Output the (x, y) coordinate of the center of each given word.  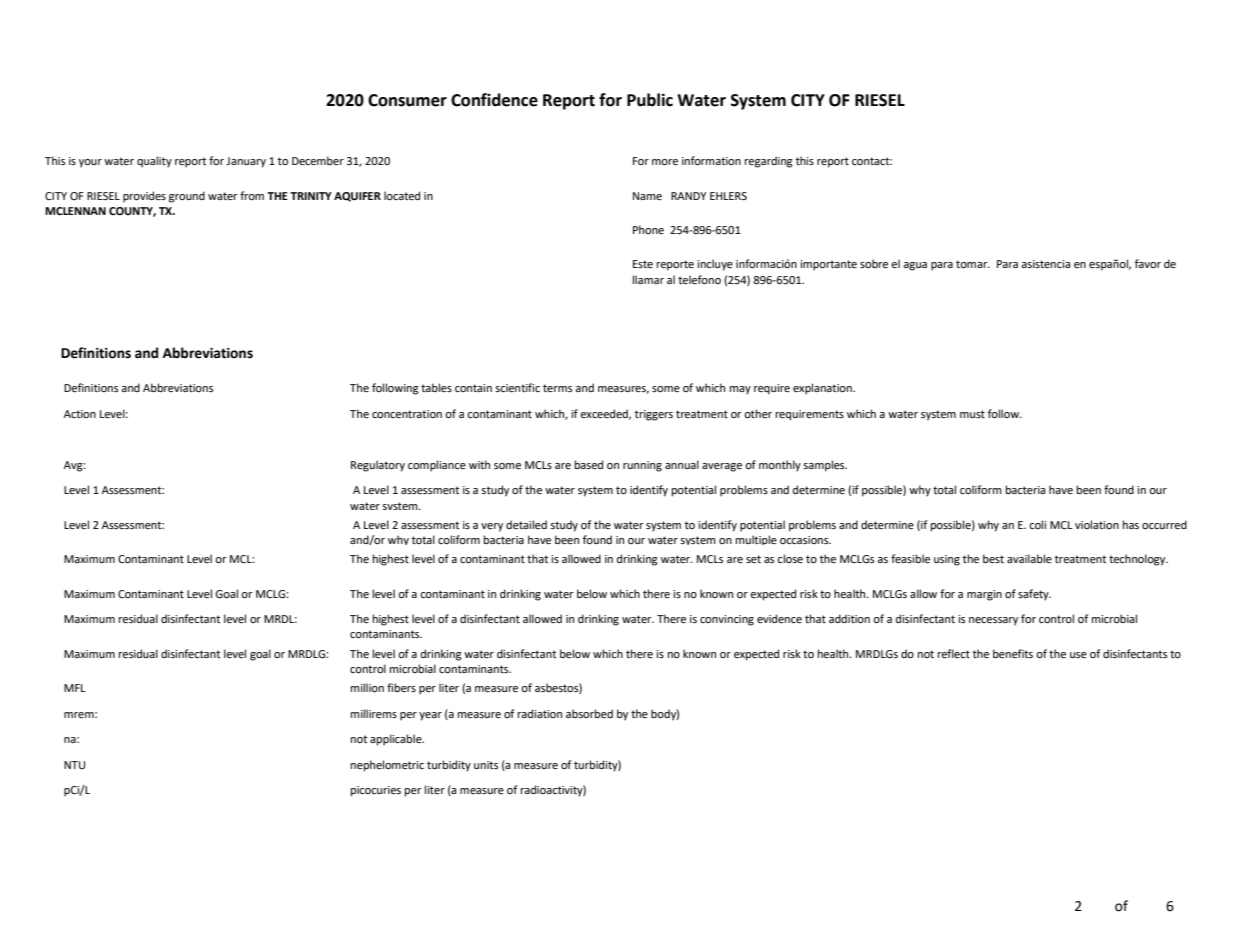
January (246, 162)
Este (643, 264)
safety (1034, 595)
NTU (74, 765)
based (589, 465)
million (367, 688)
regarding (769, 162)
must (972, 414)
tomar (973, 264)
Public (650, 100)
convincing (727, 620)
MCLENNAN (75, 211)
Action (80, 414)
